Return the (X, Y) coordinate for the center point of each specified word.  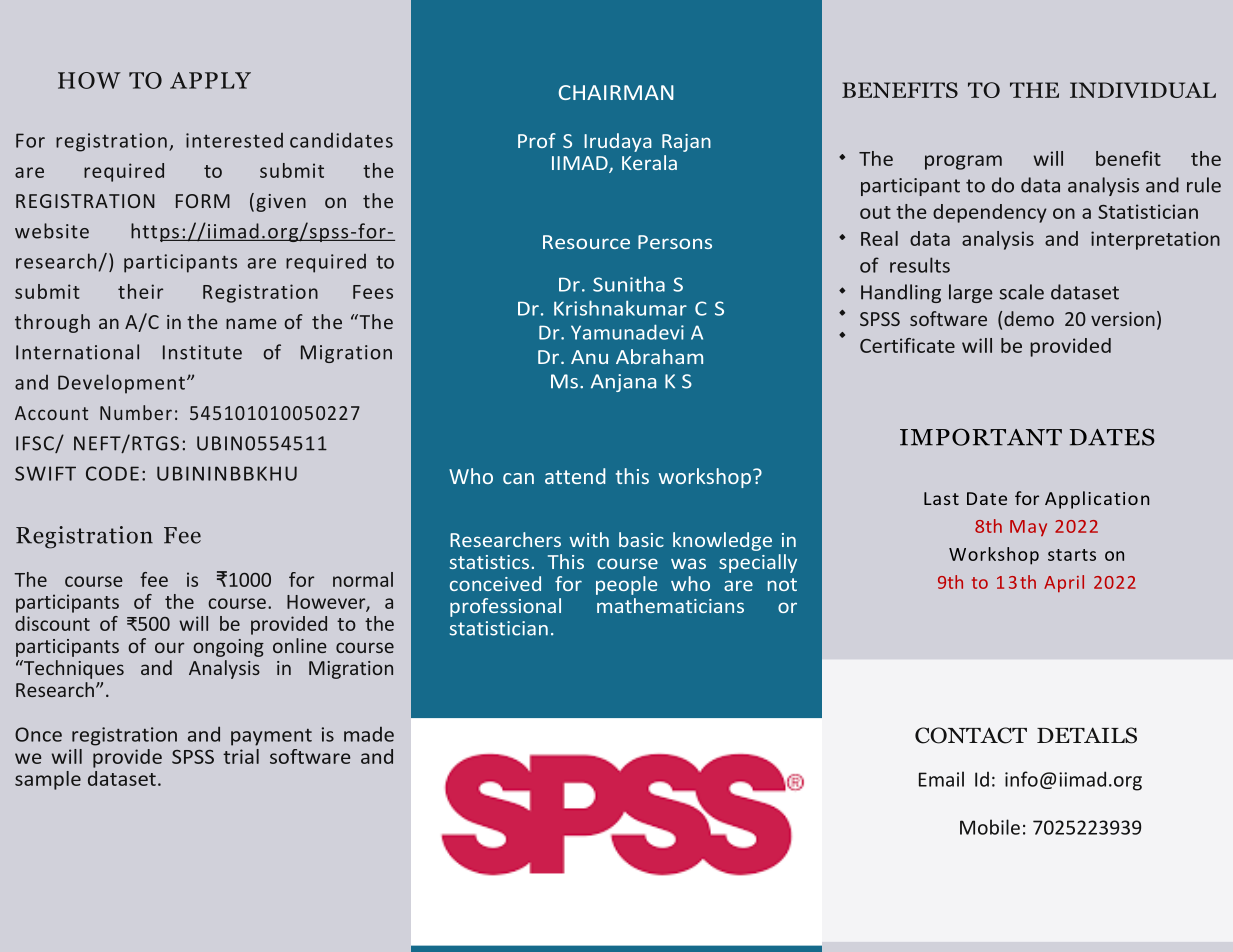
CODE (112, 473)
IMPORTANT (981, 437)
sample (48, 780)
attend (575, 476)
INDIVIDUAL (1143, 90)
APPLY (210, 80)
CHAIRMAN (616, 92)
